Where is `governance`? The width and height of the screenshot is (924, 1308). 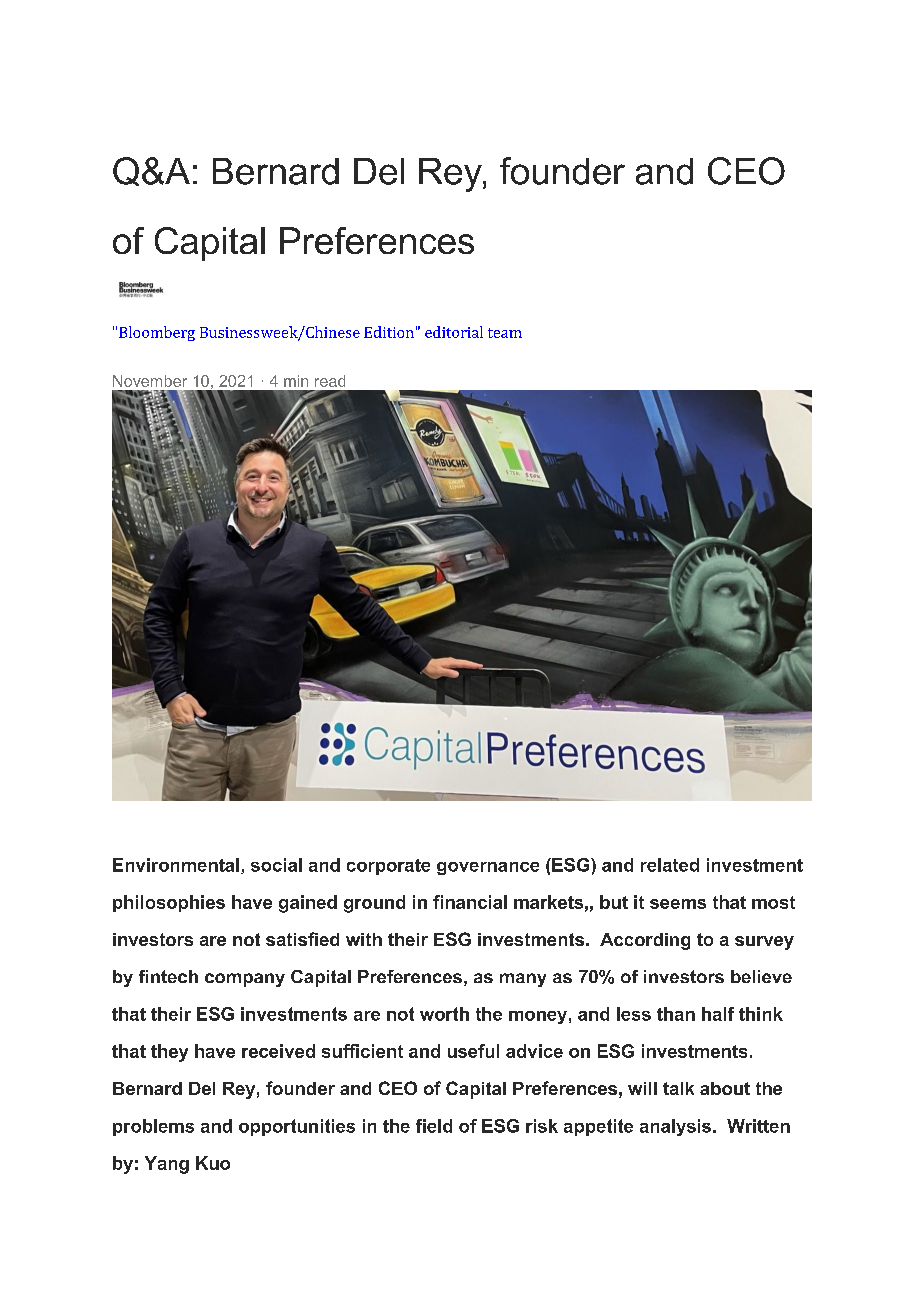 governance is located at coordinates (488, 868).
